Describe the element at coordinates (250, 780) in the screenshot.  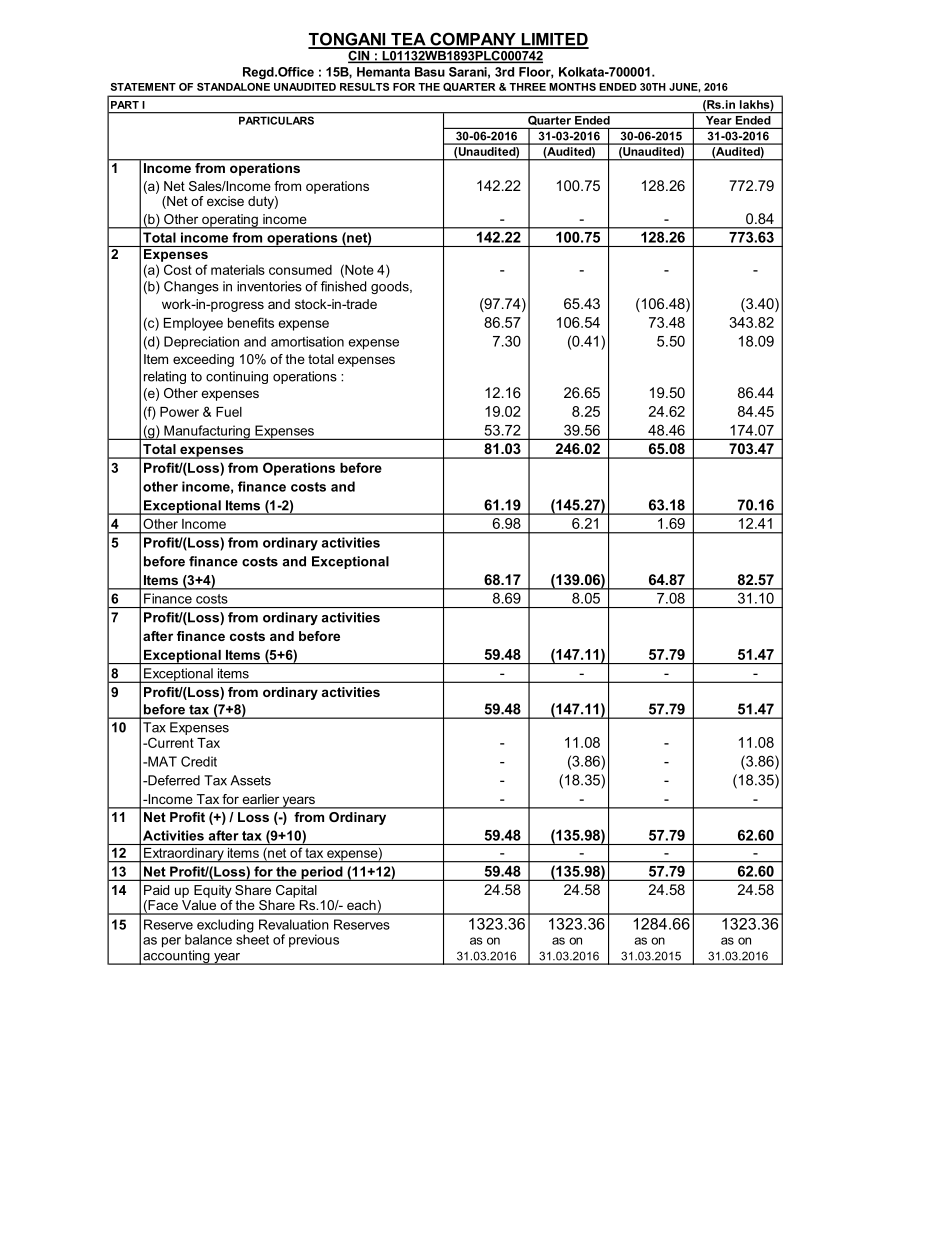
I see `Assets` at that location.
